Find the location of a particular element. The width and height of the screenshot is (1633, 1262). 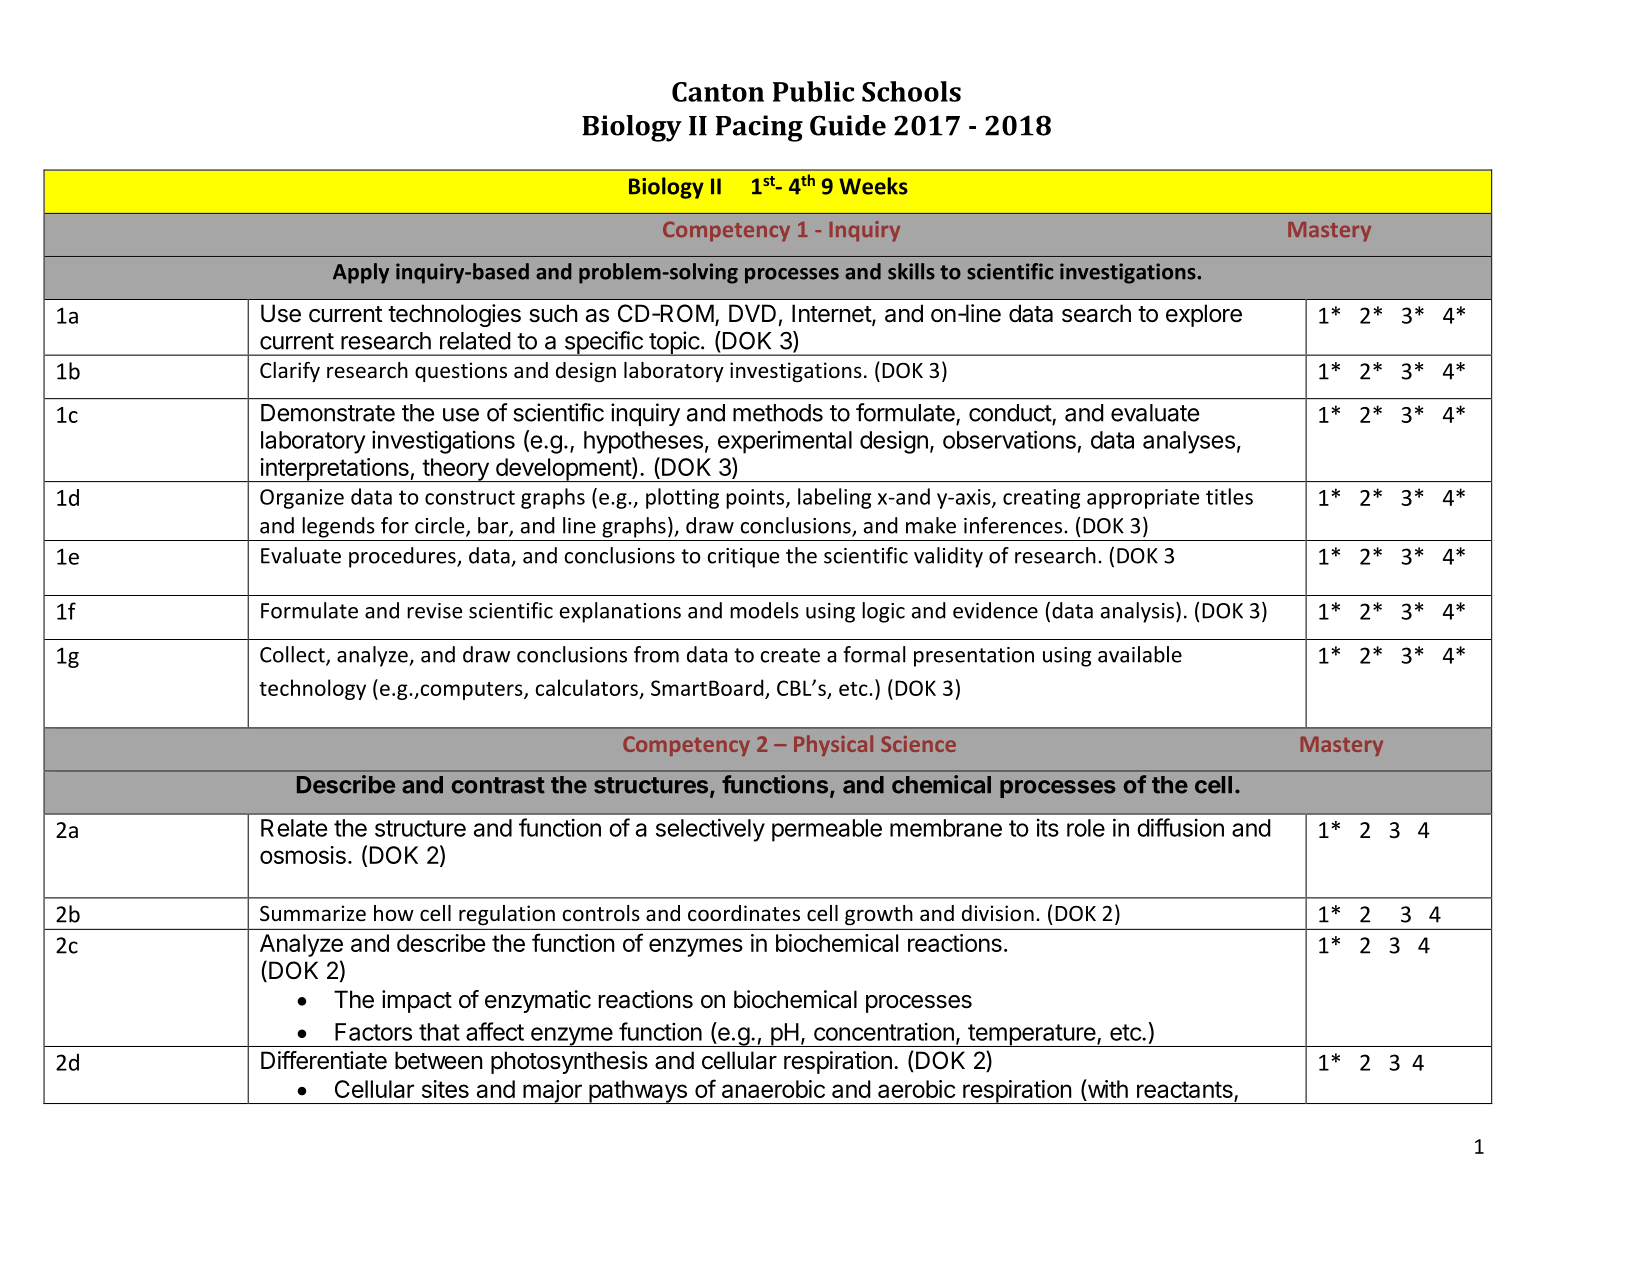

experimental is located at coordinates (785, 442).
